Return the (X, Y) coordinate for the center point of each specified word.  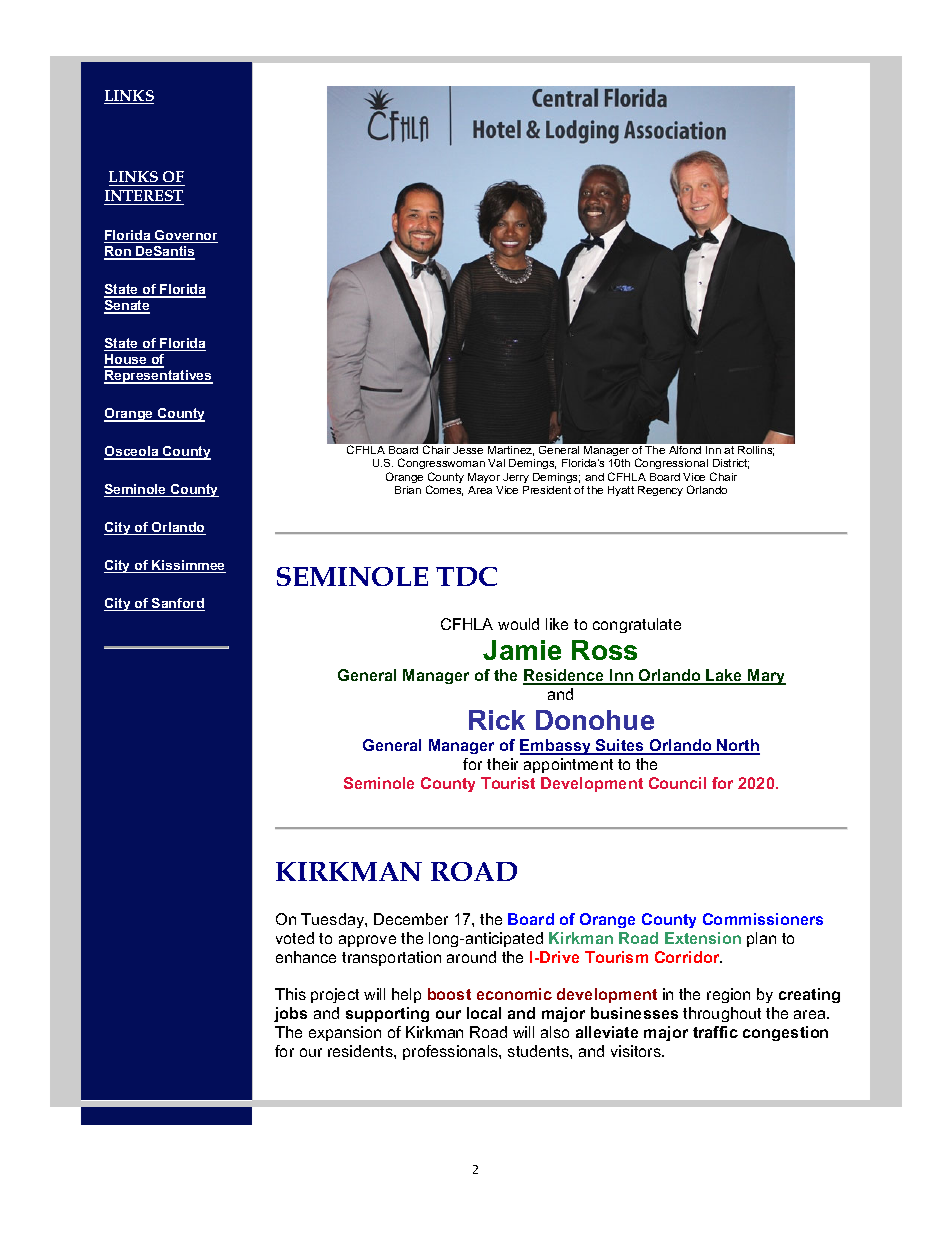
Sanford (177, 604)
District (731, 464)
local (484, 1013)
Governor (185, 236)
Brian (408, 490)
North (737, 746)
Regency (660, 491)
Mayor (484, 478)
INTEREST (144, 195)
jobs (290, 1014)
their (502, 764)
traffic (715, 1032)
